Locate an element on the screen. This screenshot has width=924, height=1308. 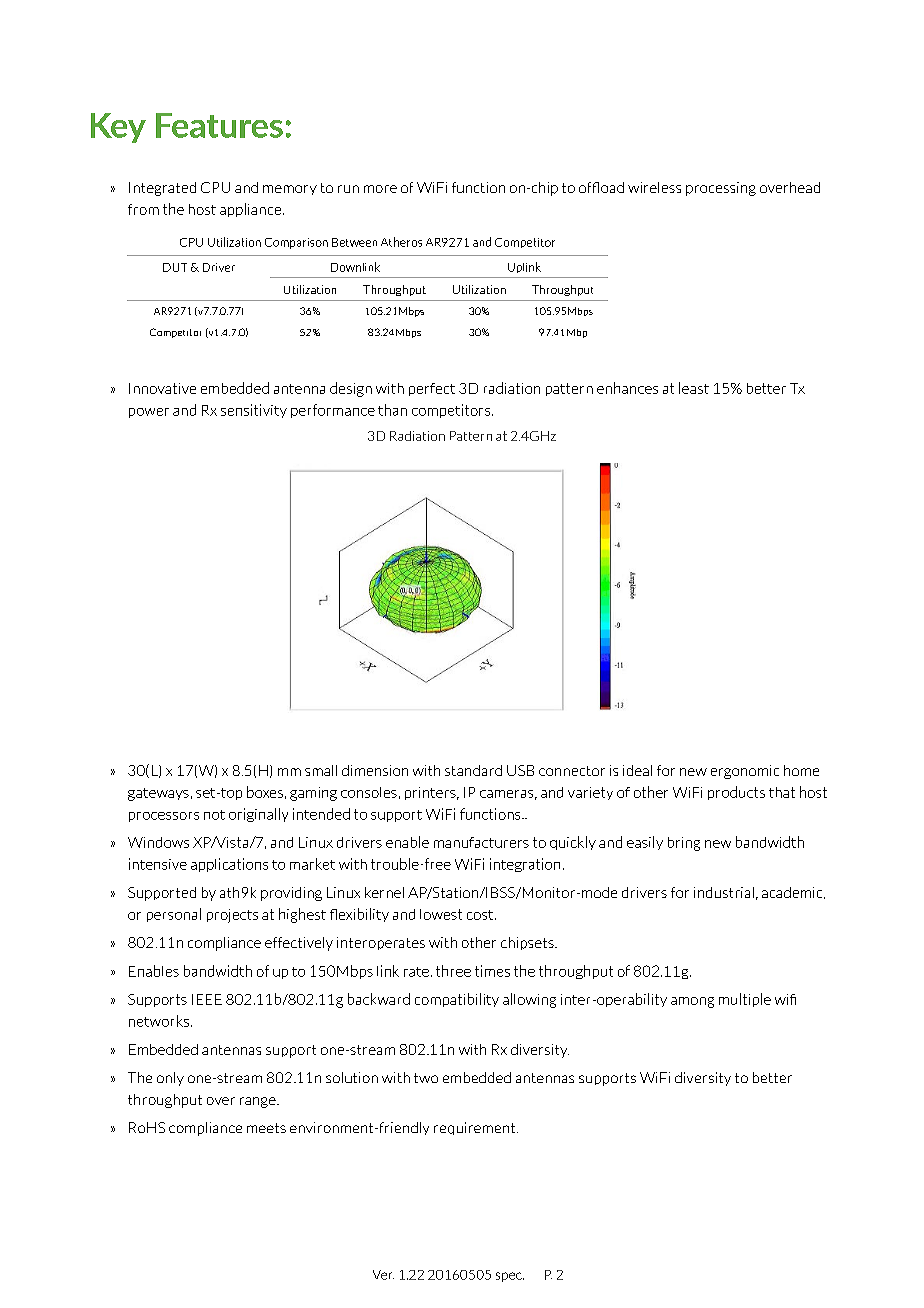
IEEE is located at coordinates (207, 999).
